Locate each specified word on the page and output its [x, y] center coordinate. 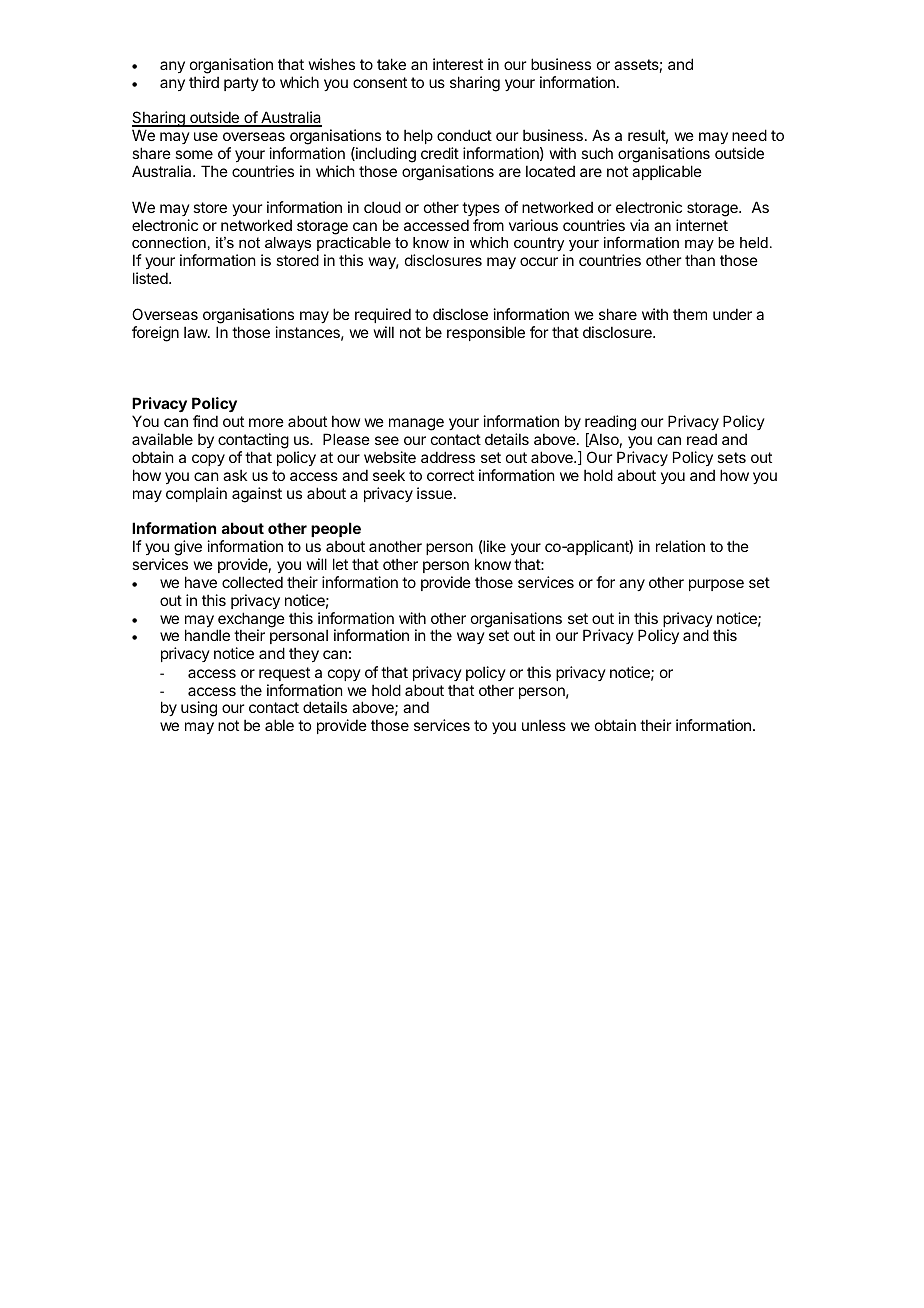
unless [544, 725]
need [749, 135]
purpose [716, 585]
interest [458, 64]
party [241, 84]
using [199, 709]
